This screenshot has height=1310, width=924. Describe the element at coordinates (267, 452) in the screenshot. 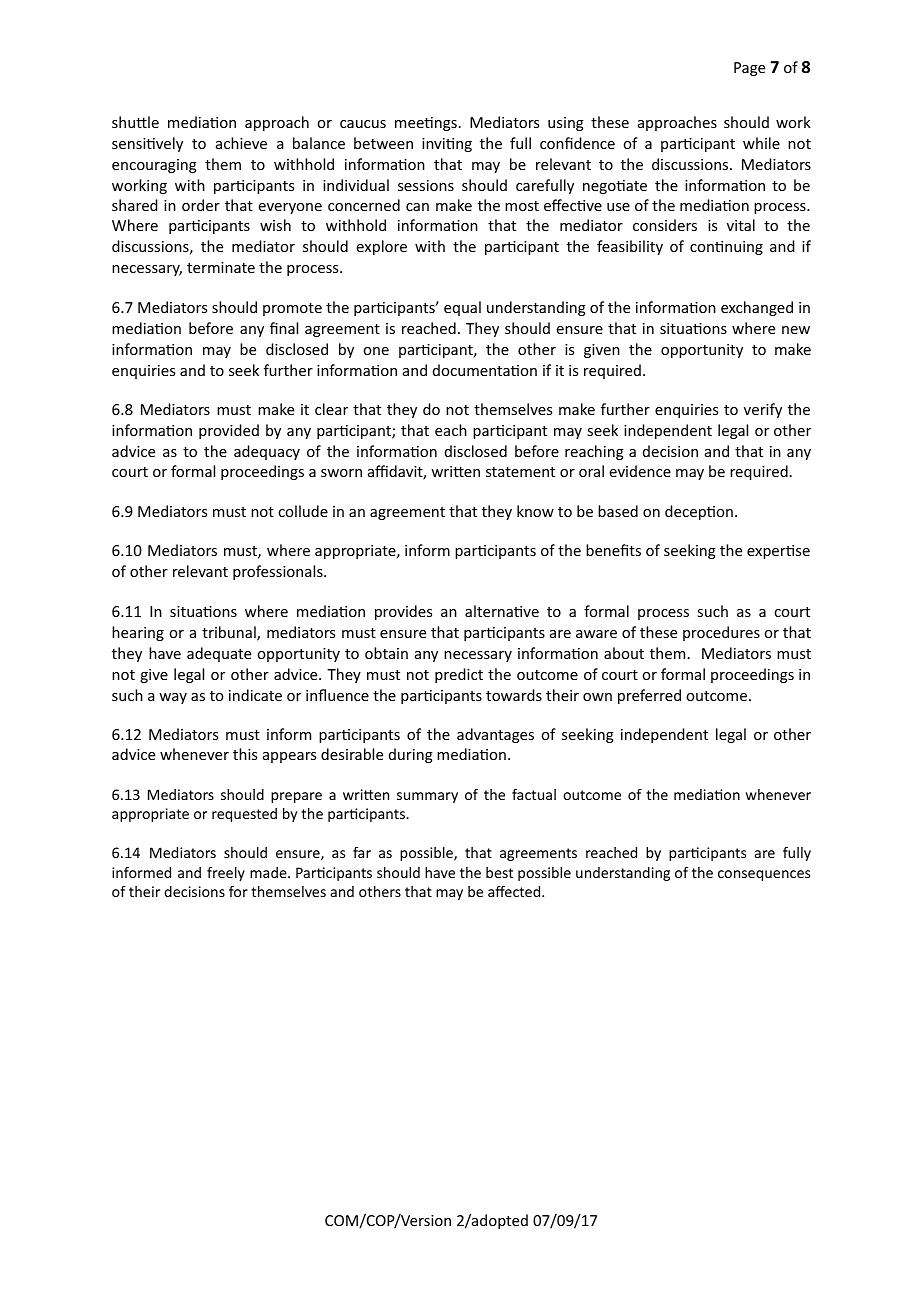

I see `adequacy` at that location.
